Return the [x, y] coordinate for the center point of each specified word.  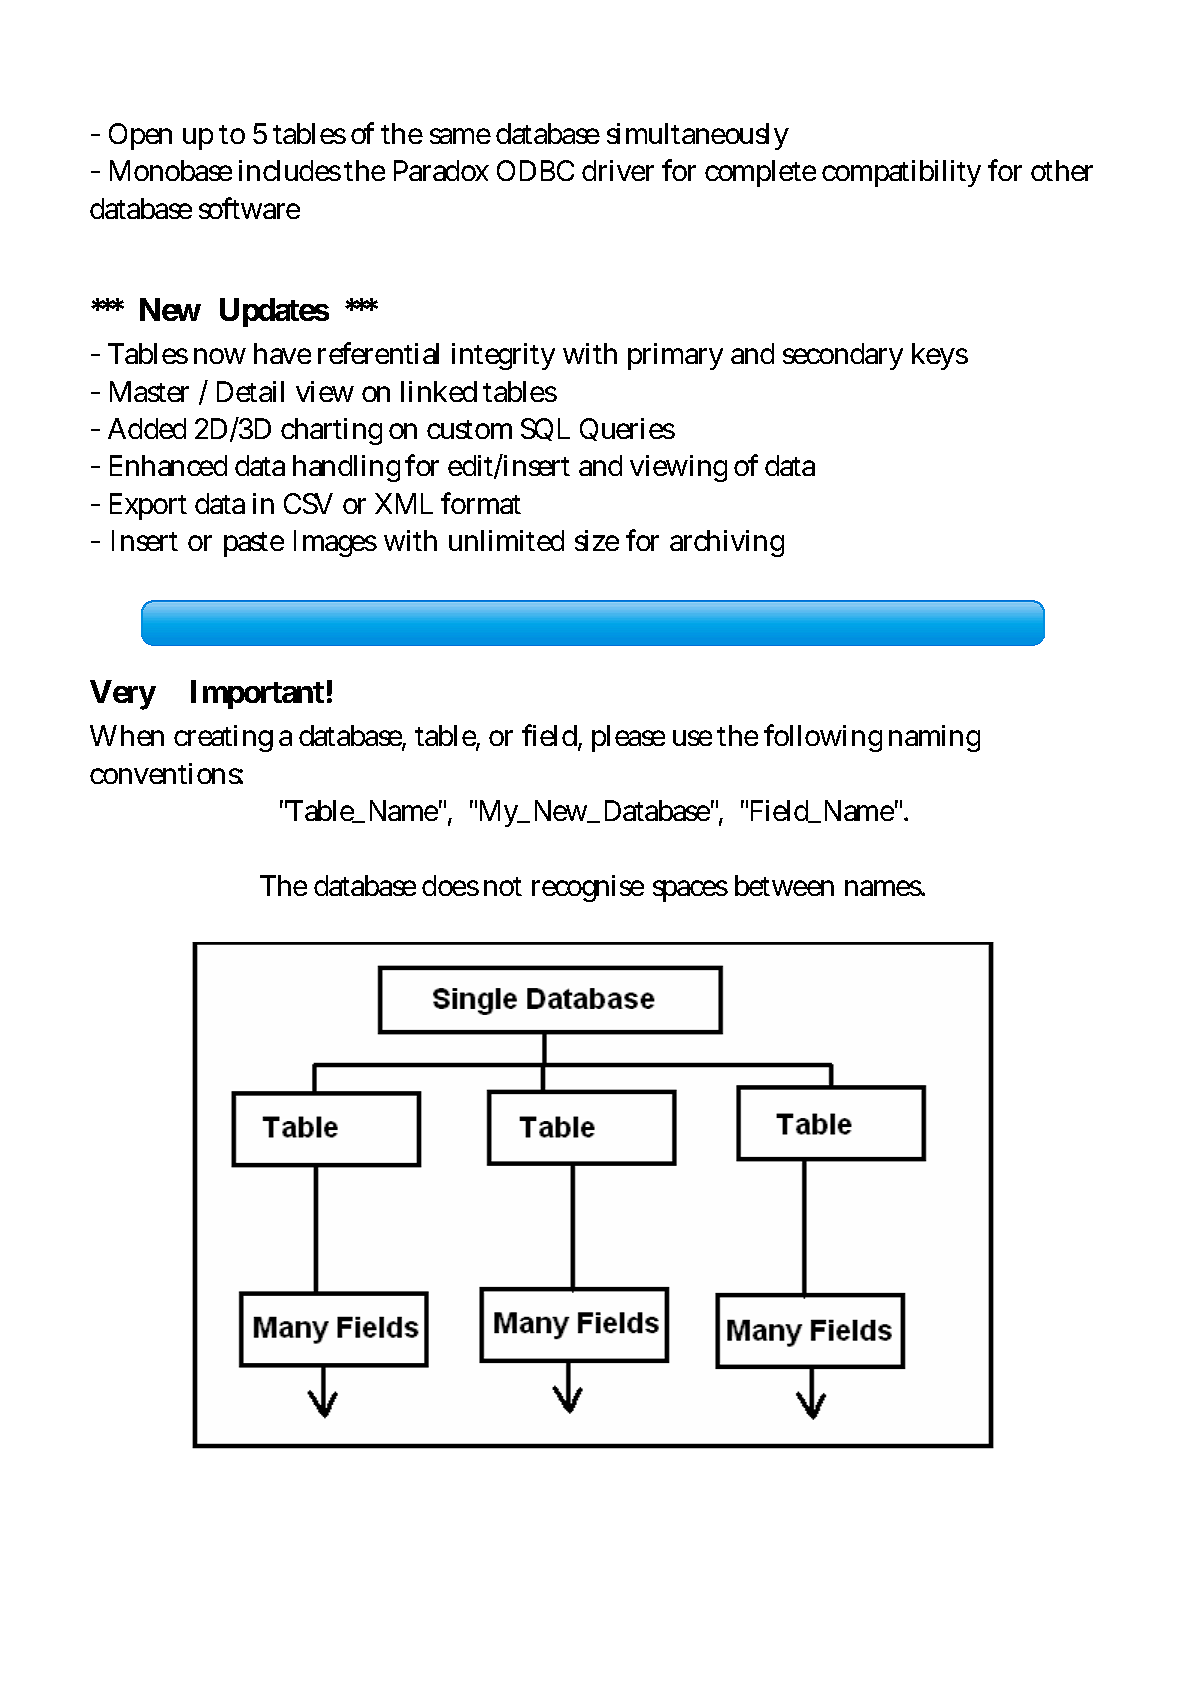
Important [257, 694]
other [1062, 170]
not [503, 886]
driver [618, 170]
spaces [690, 891]
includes [290, 170]
